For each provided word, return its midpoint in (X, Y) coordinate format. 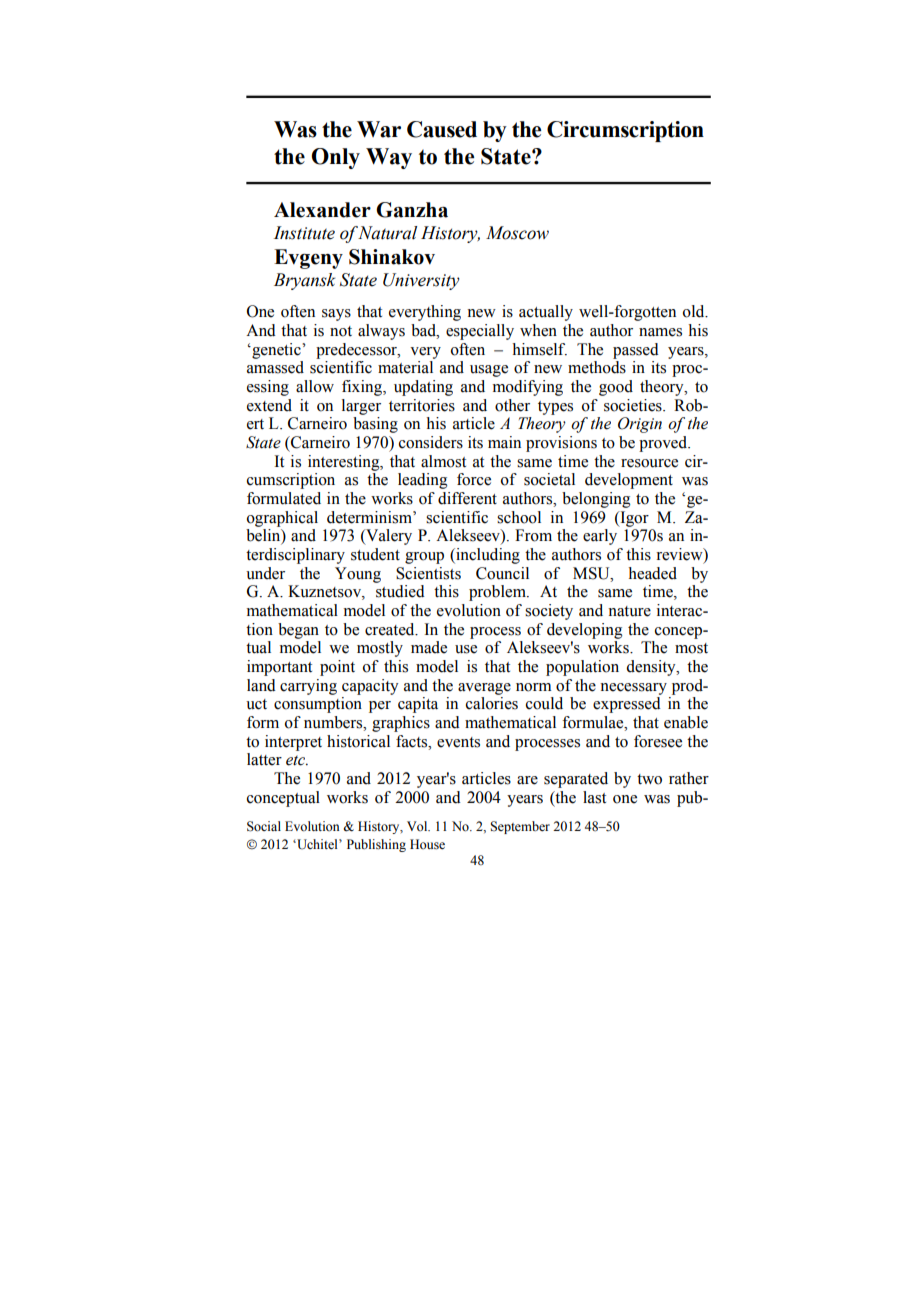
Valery (388, 537)
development (629, 481)
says (336, 315)
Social (264, 826)
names (660, 332)
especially (480, 332)
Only (335, 158)
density (652, 668)
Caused (442, 129)
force (474, 479)
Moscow (517, 233)
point (337, 668)
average (484, 689)
